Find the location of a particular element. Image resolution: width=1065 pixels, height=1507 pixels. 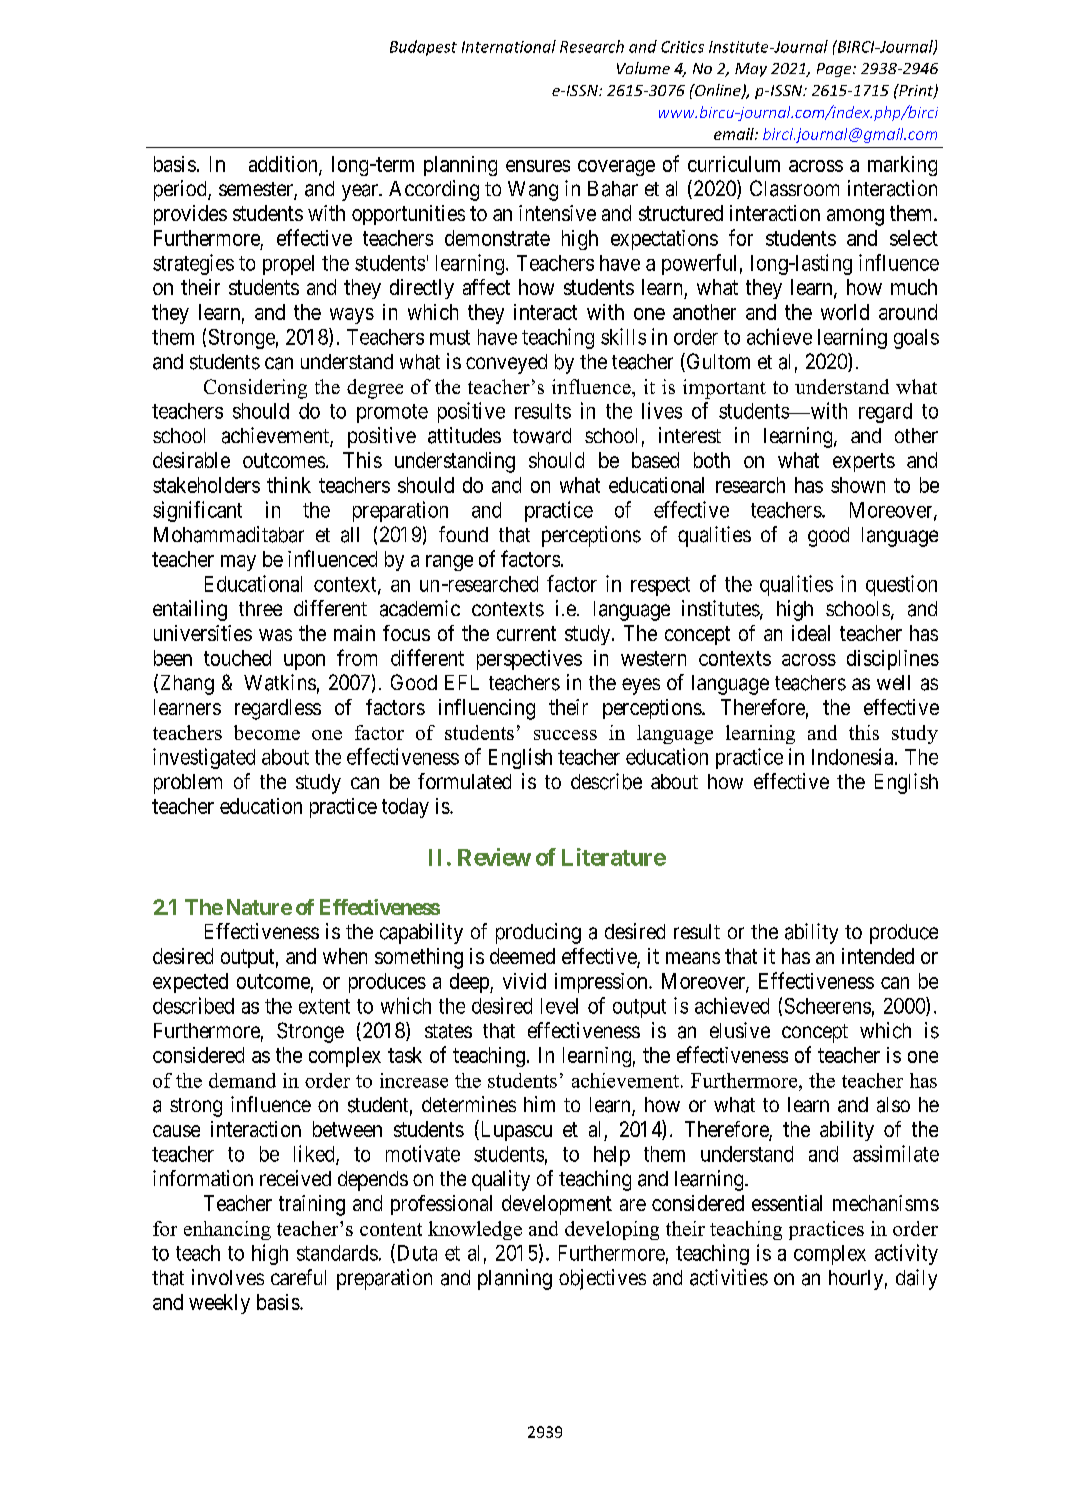

involves is located at coordinates (228, 1277).
